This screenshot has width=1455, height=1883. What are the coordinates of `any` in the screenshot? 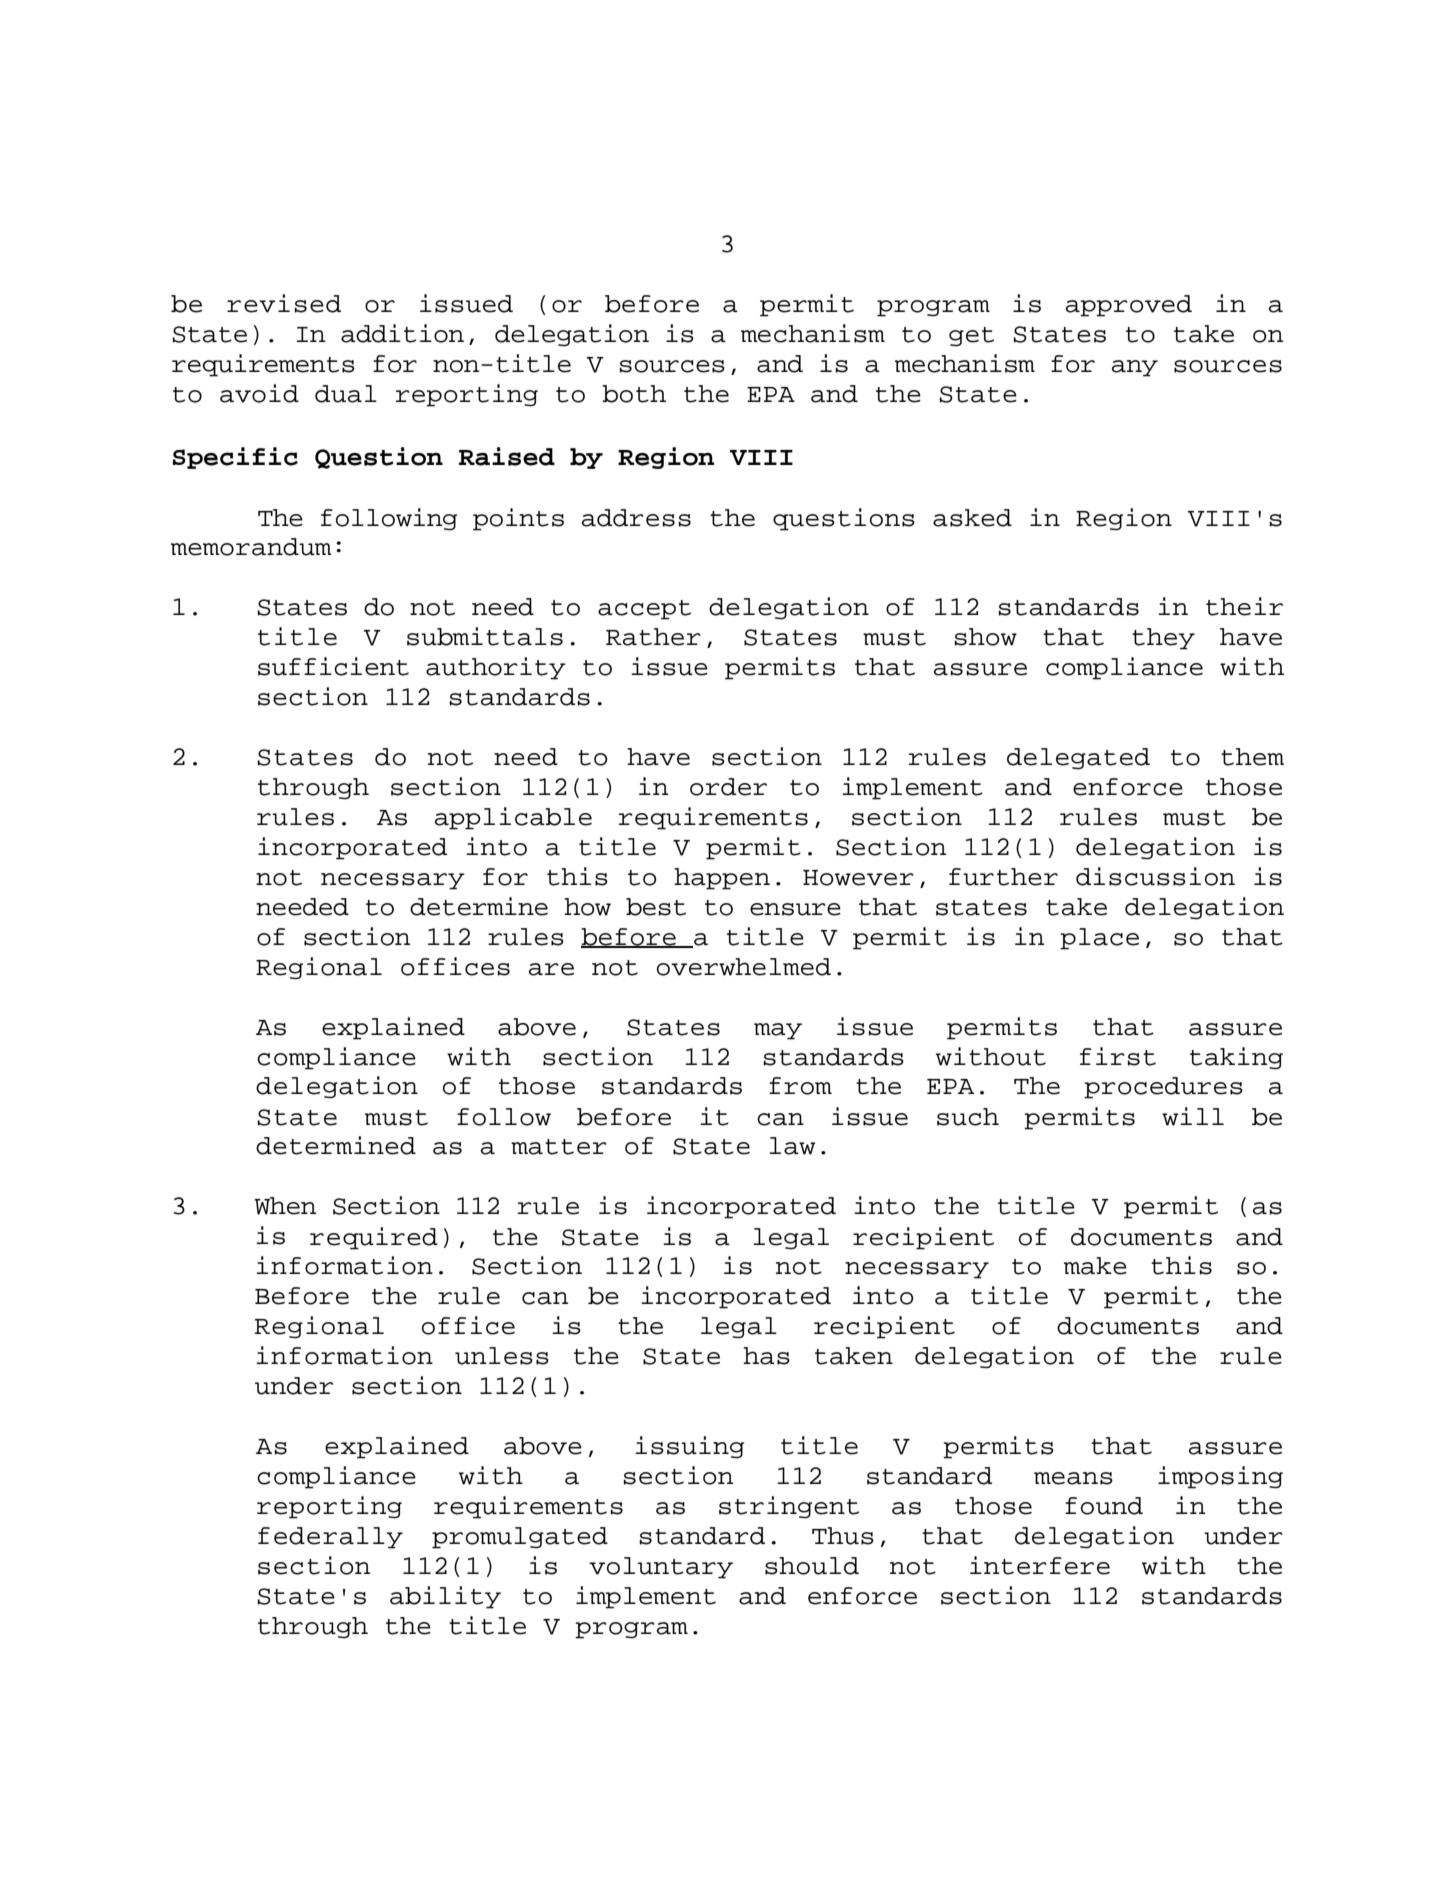 It's located at (1135, 368).
